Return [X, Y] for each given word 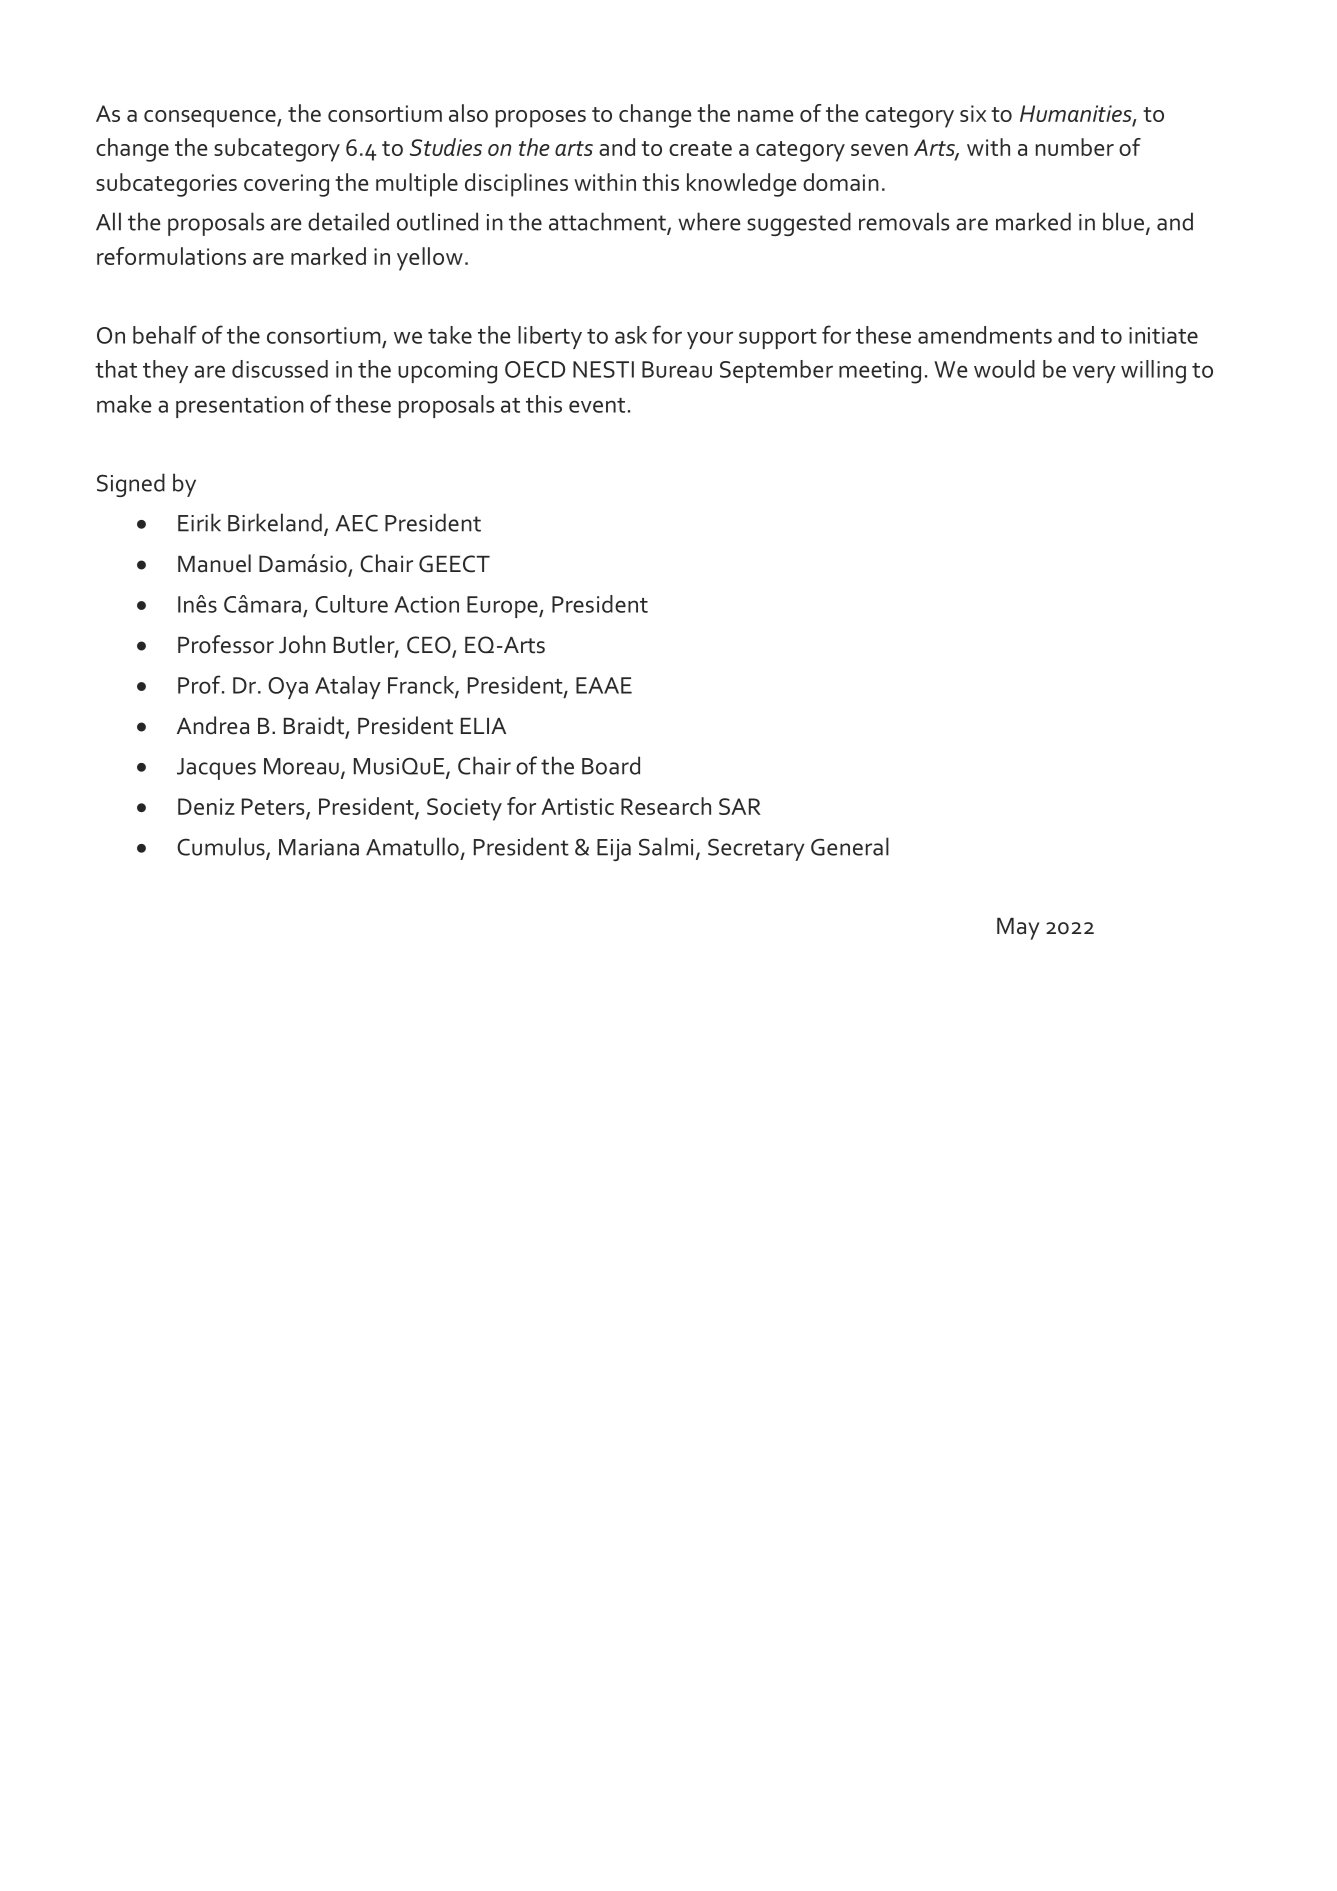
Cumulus [222, 847]
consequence [211, 119]
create [700, 148]
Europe [503, 607]
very [1094, 374]
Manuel [214, 563]
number [1075, 147]
